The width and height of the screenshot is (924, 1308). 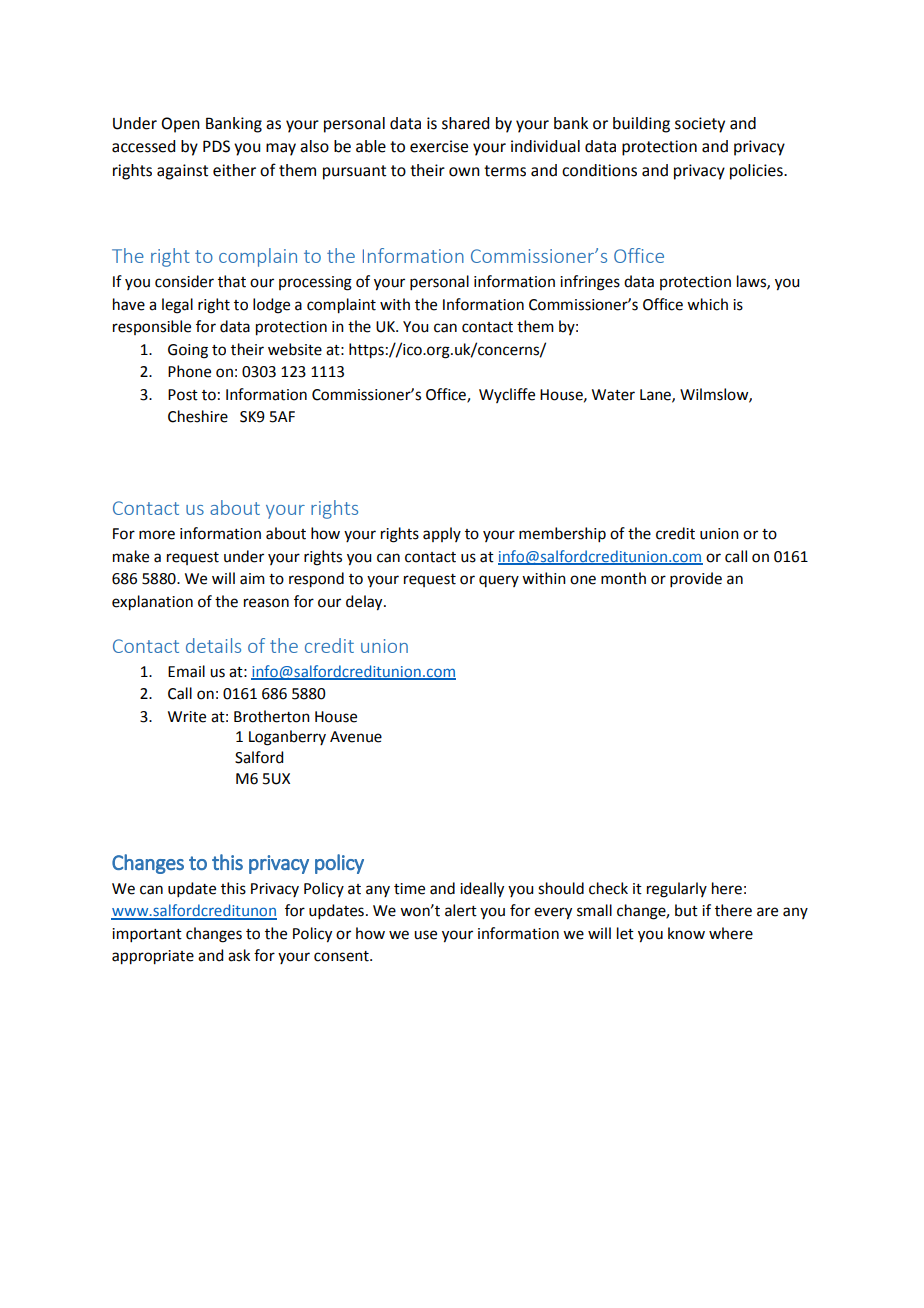 I want to click on PDS, so click(x=216, y=146).
